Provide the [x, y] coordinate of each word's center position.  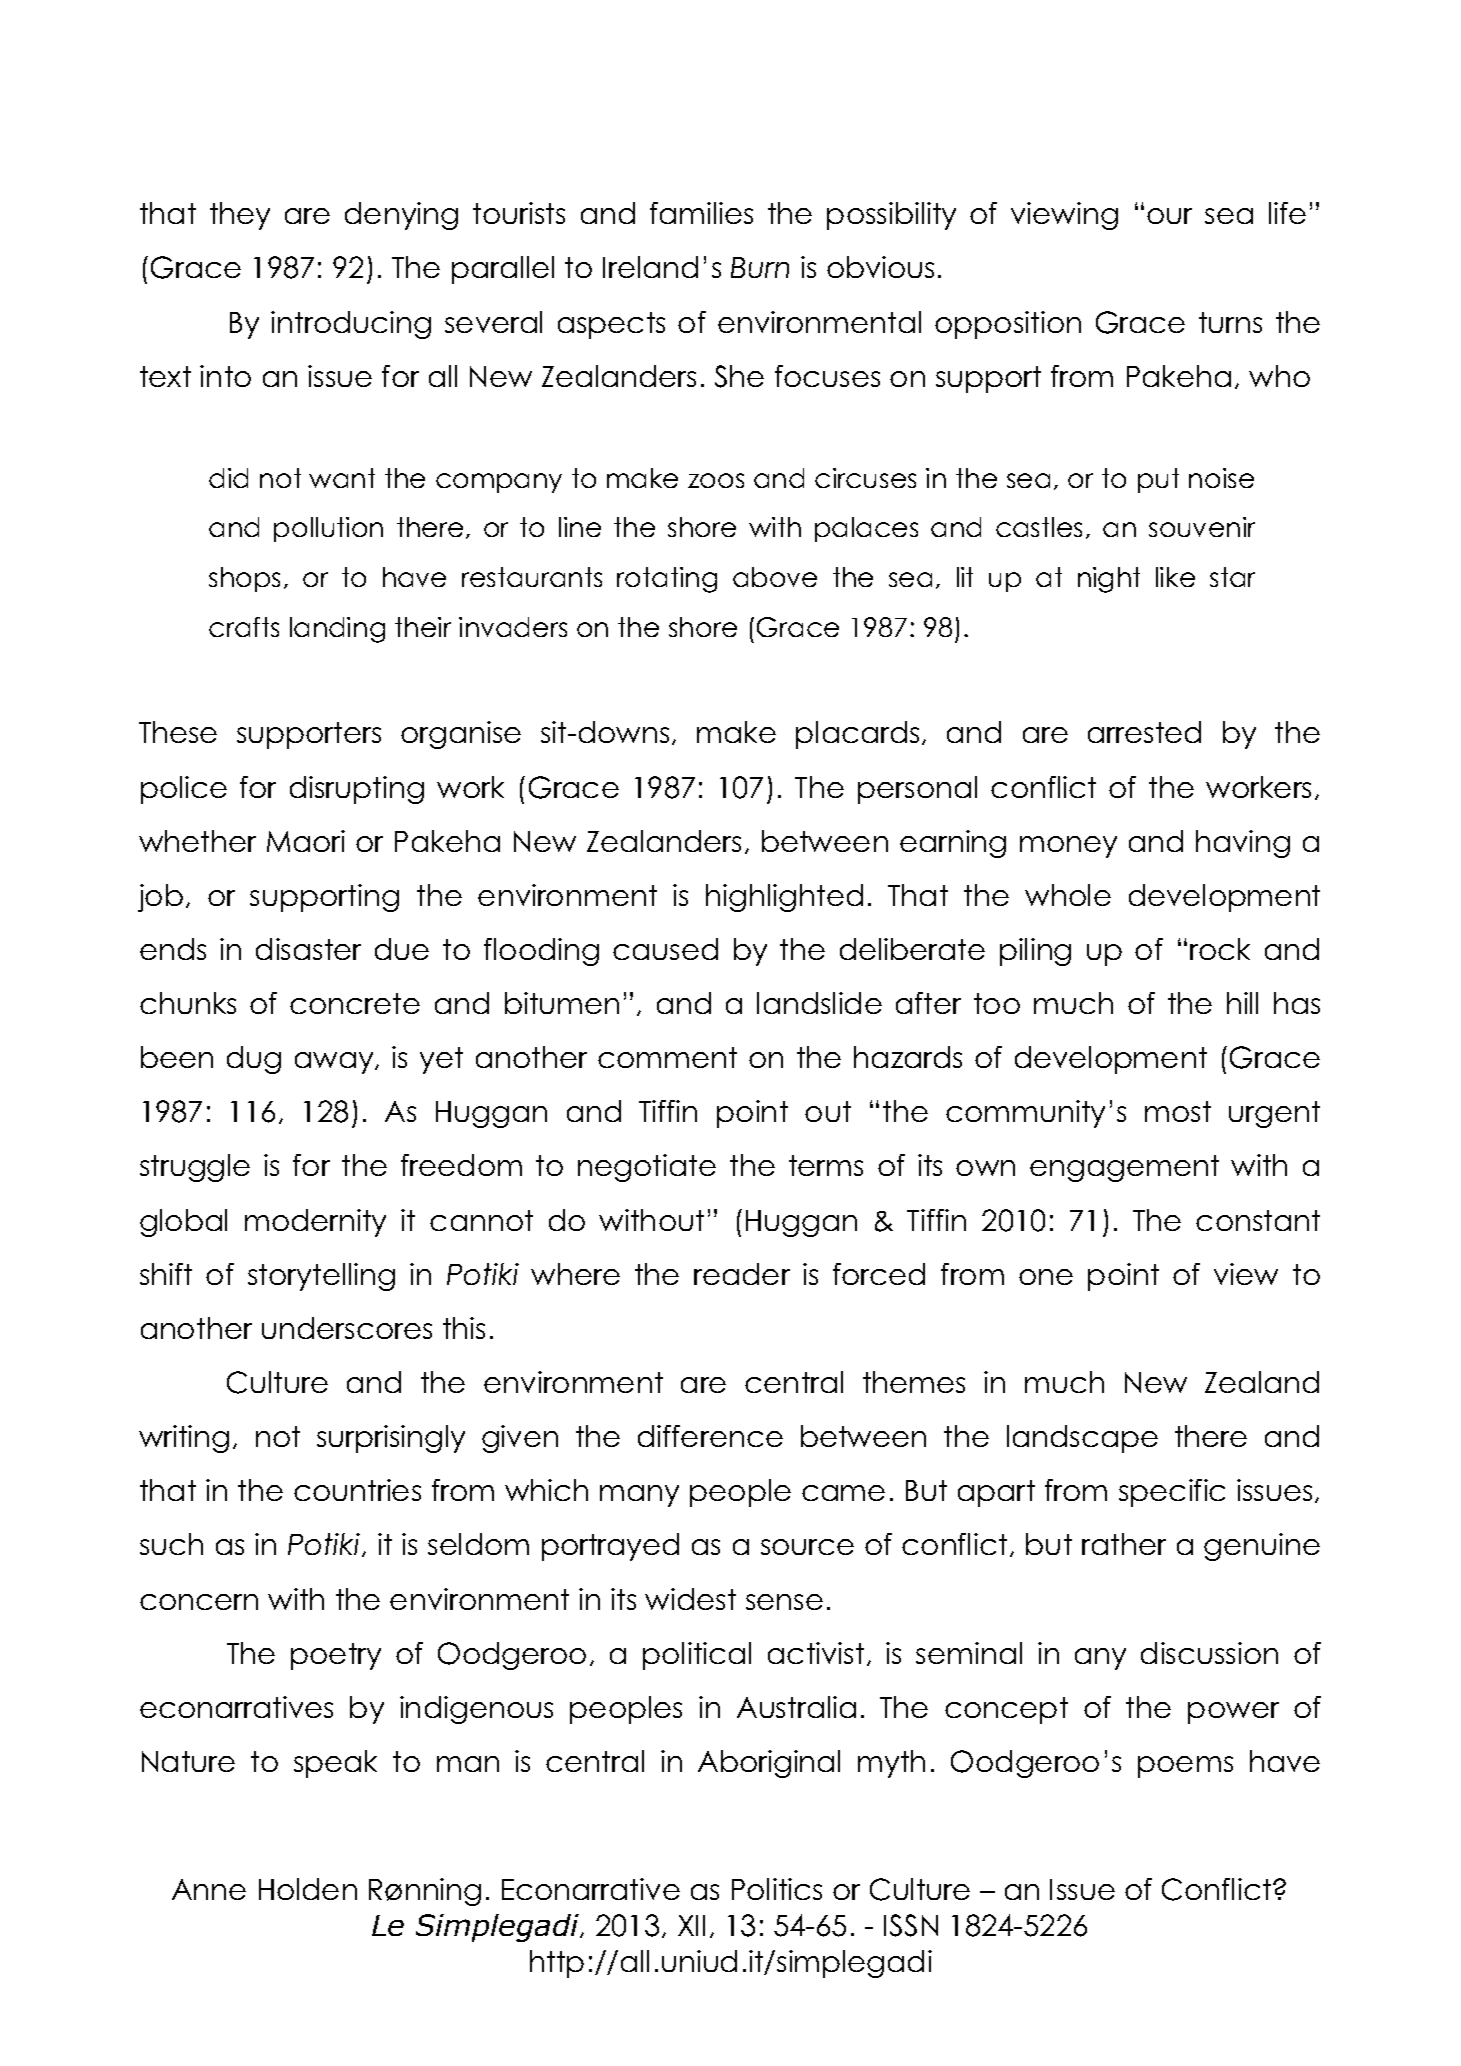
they [240, 216]
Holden [308, 1889]
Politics [777, 1889]
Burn [760, 267]
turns [1230, 322]
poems [1185, 1767]
